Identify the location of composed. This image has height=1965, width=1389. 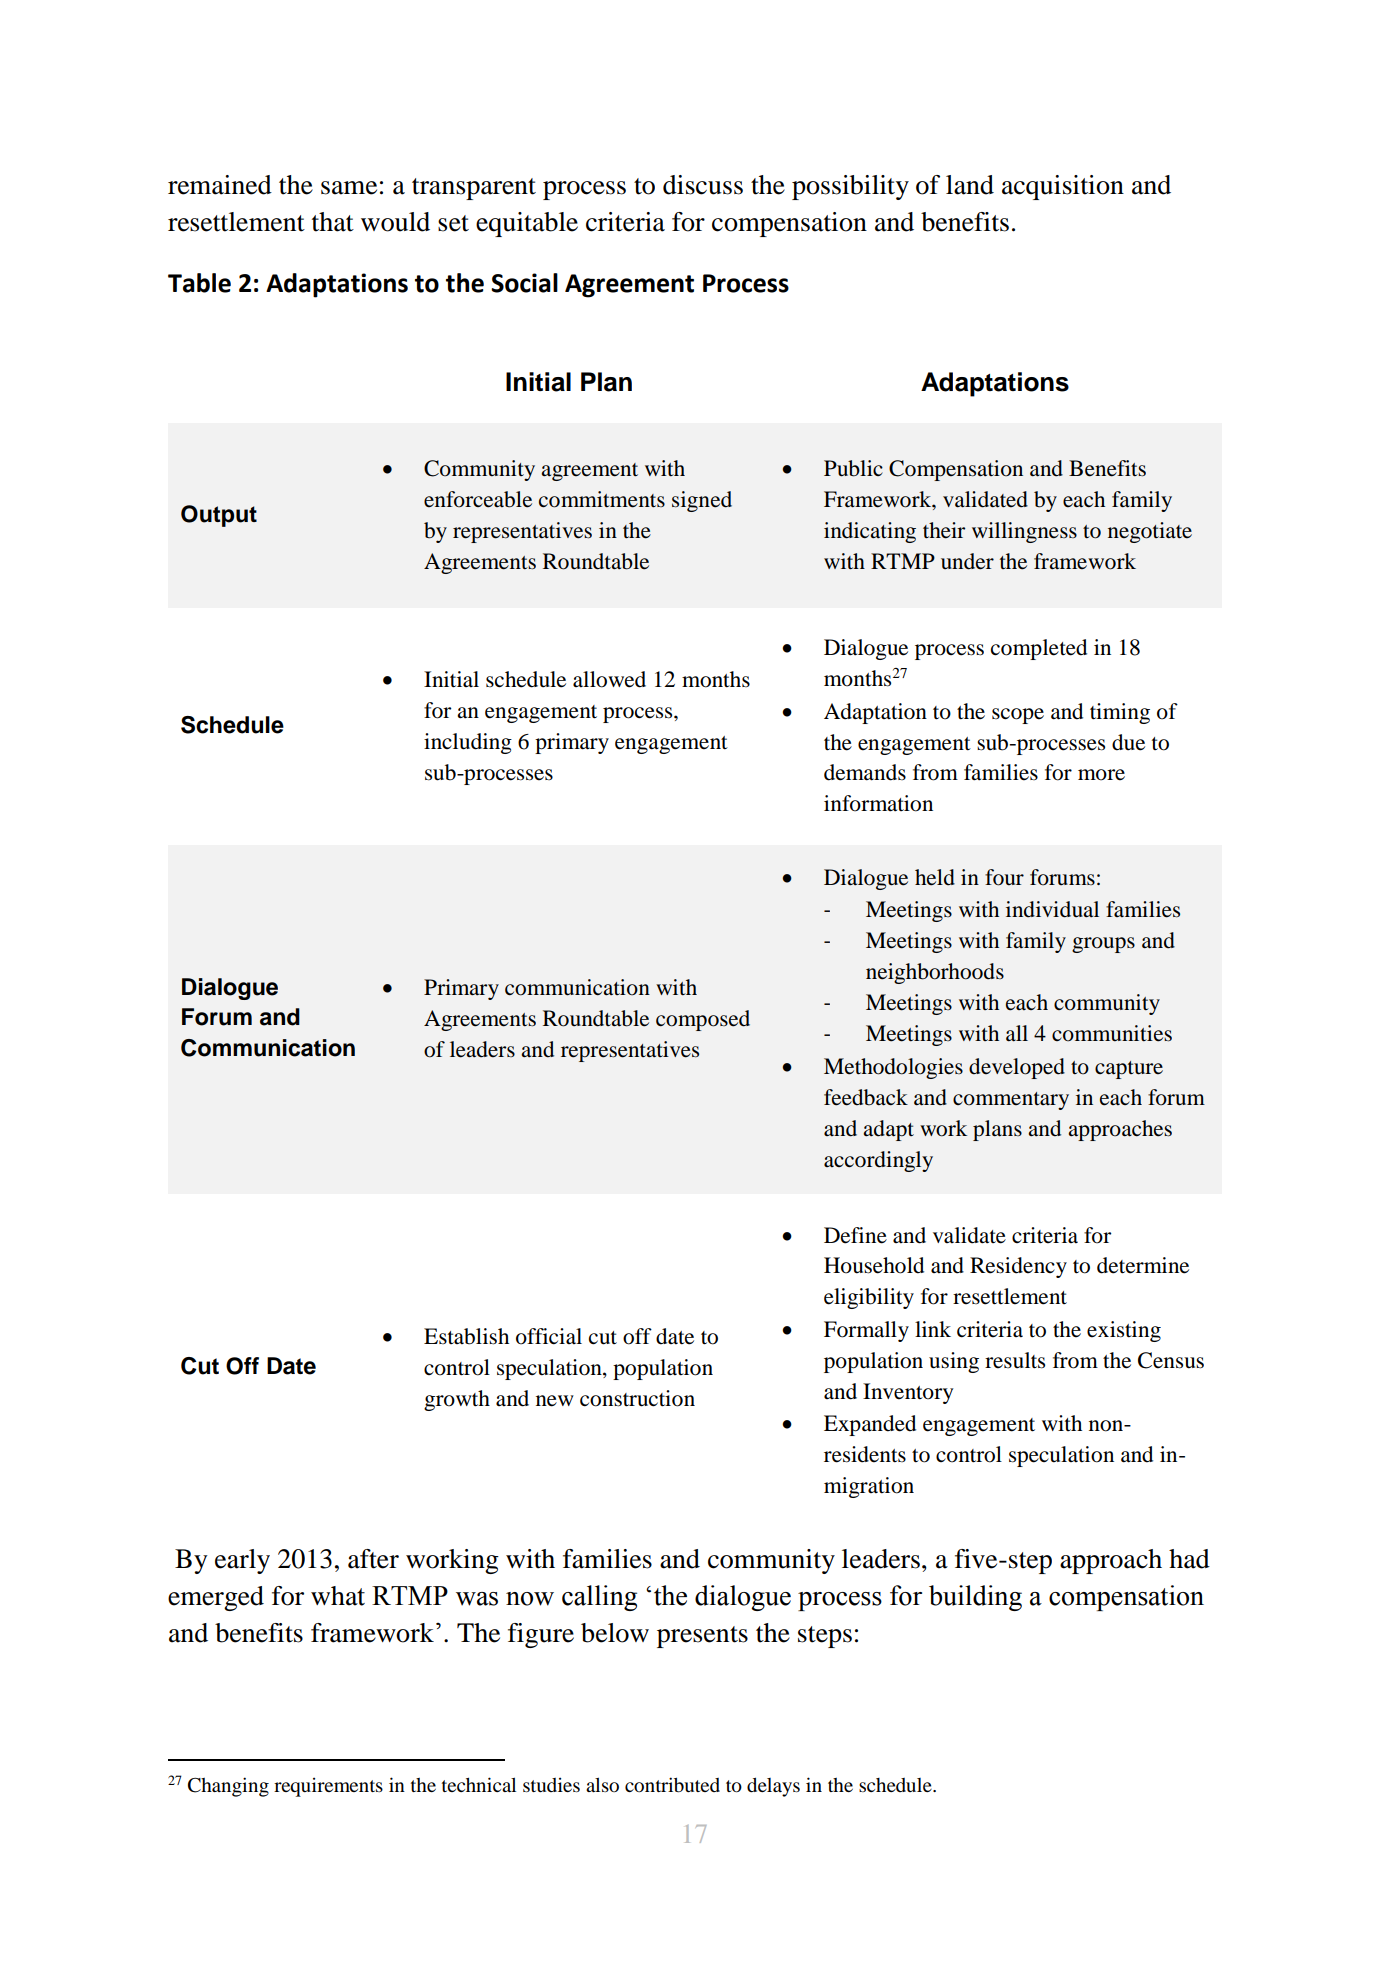
(703, 1020).
